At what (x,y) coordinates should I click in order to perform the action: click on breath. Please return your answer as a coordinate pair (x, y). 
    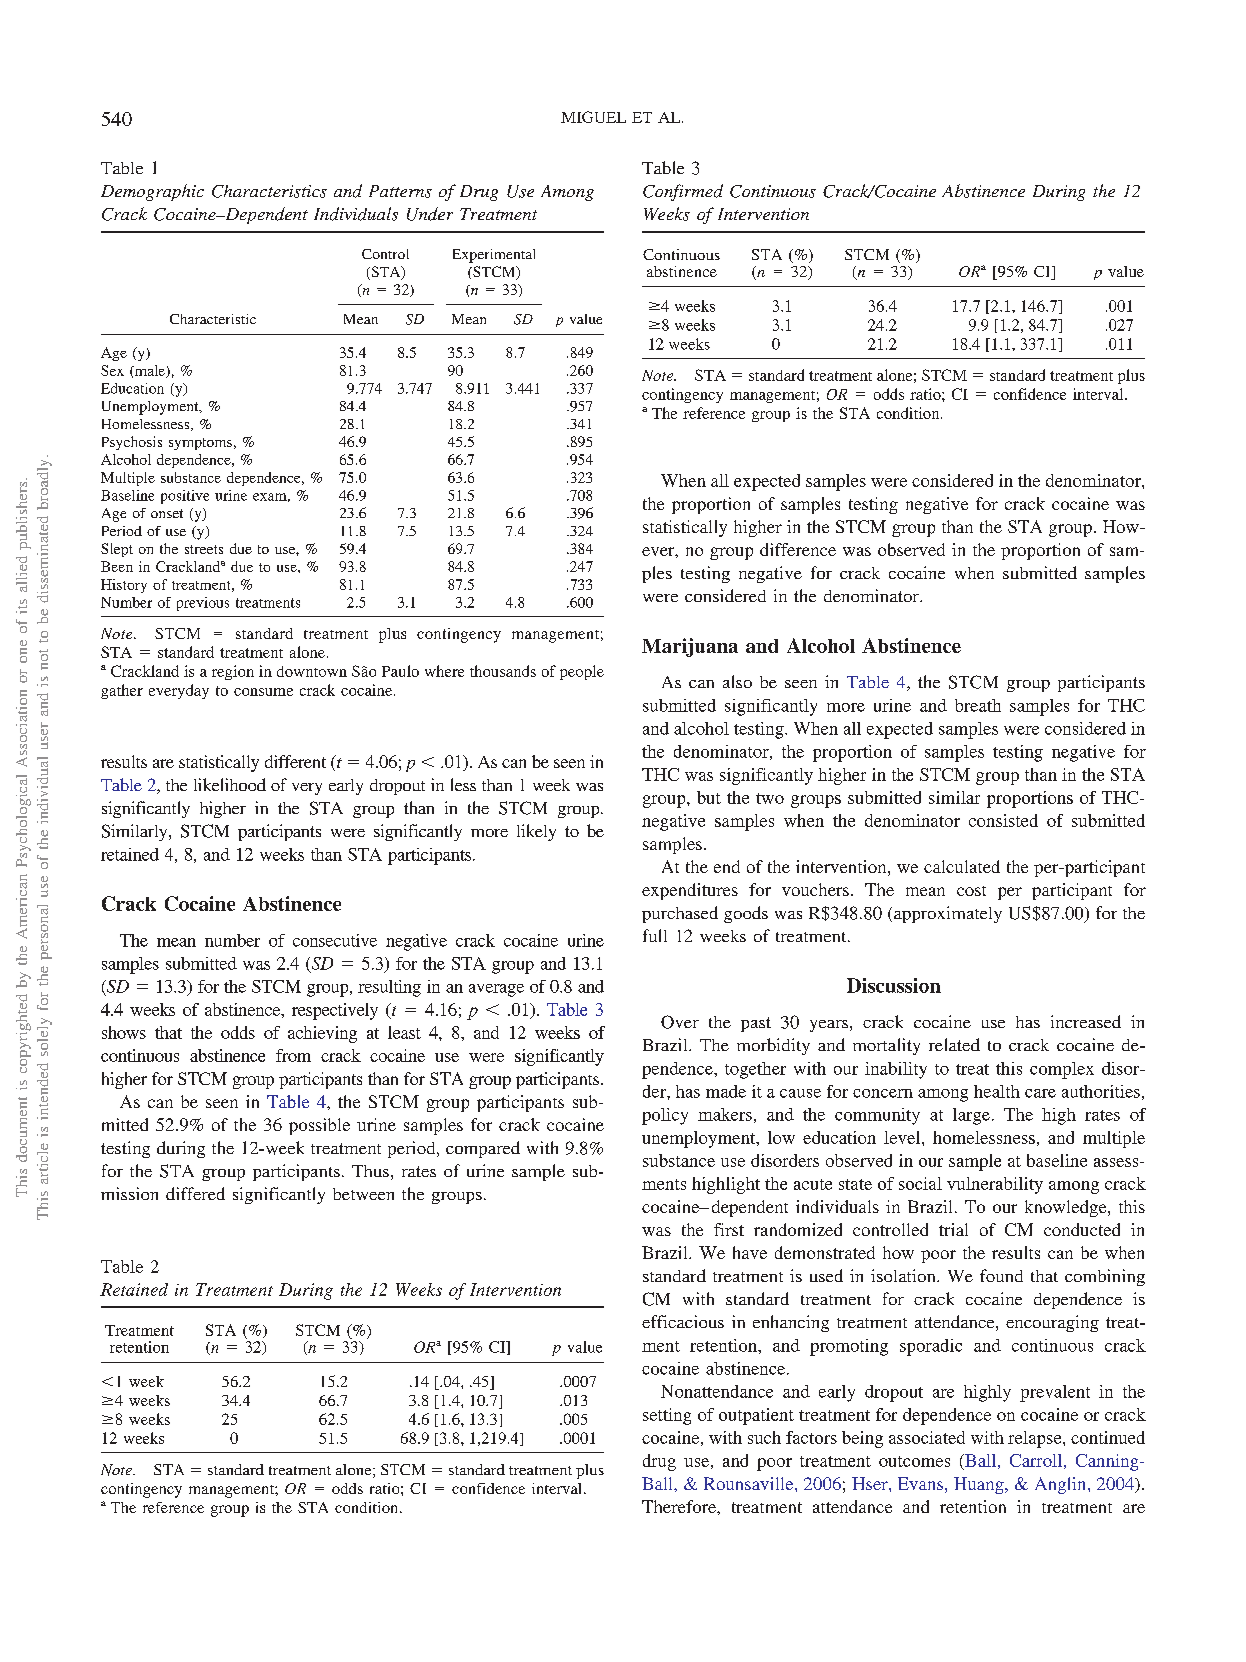
    Looking at the image, I should click on (978, 705).
